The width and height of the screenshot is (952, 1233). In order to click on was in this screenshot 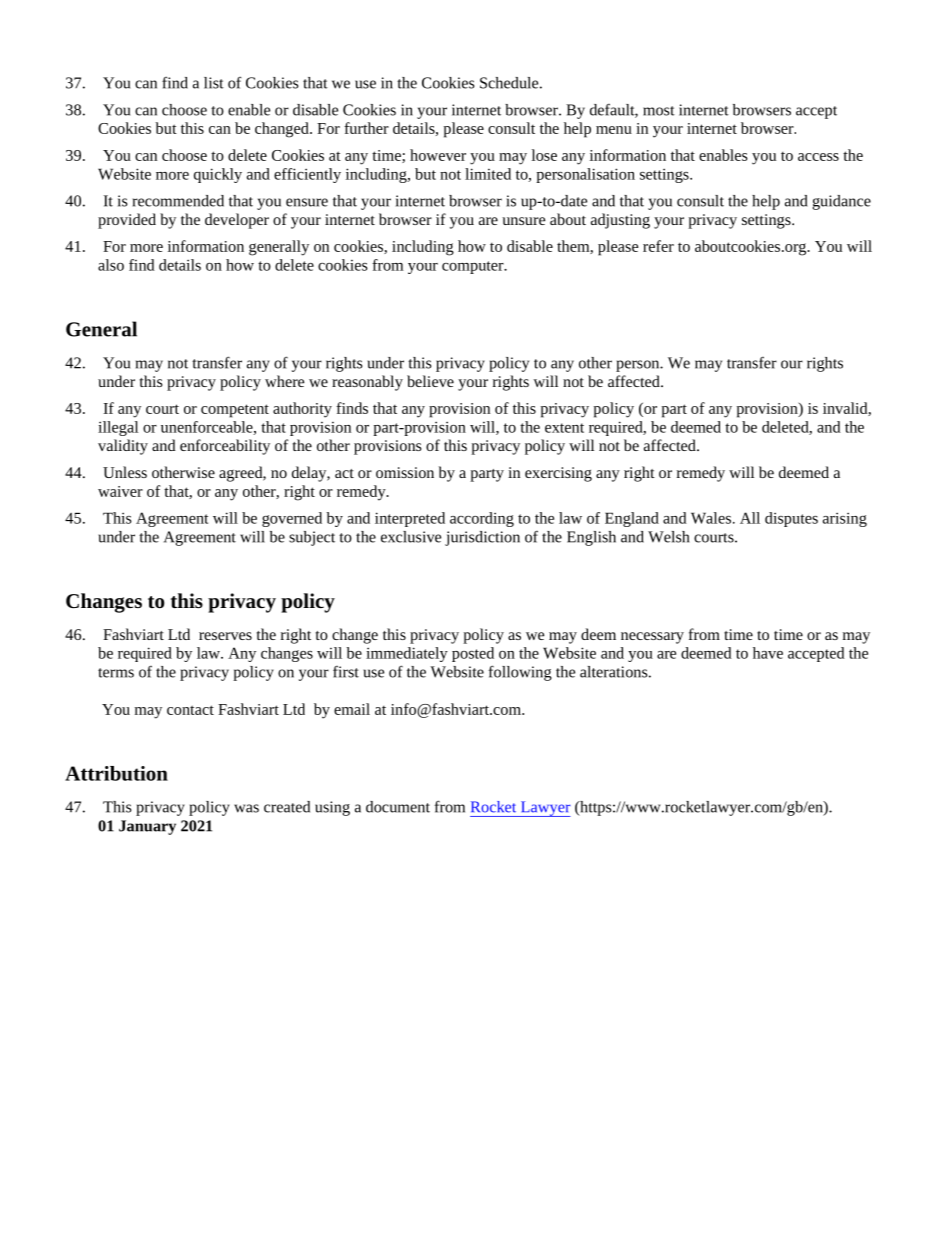, I will do `click(246, 808)`.
